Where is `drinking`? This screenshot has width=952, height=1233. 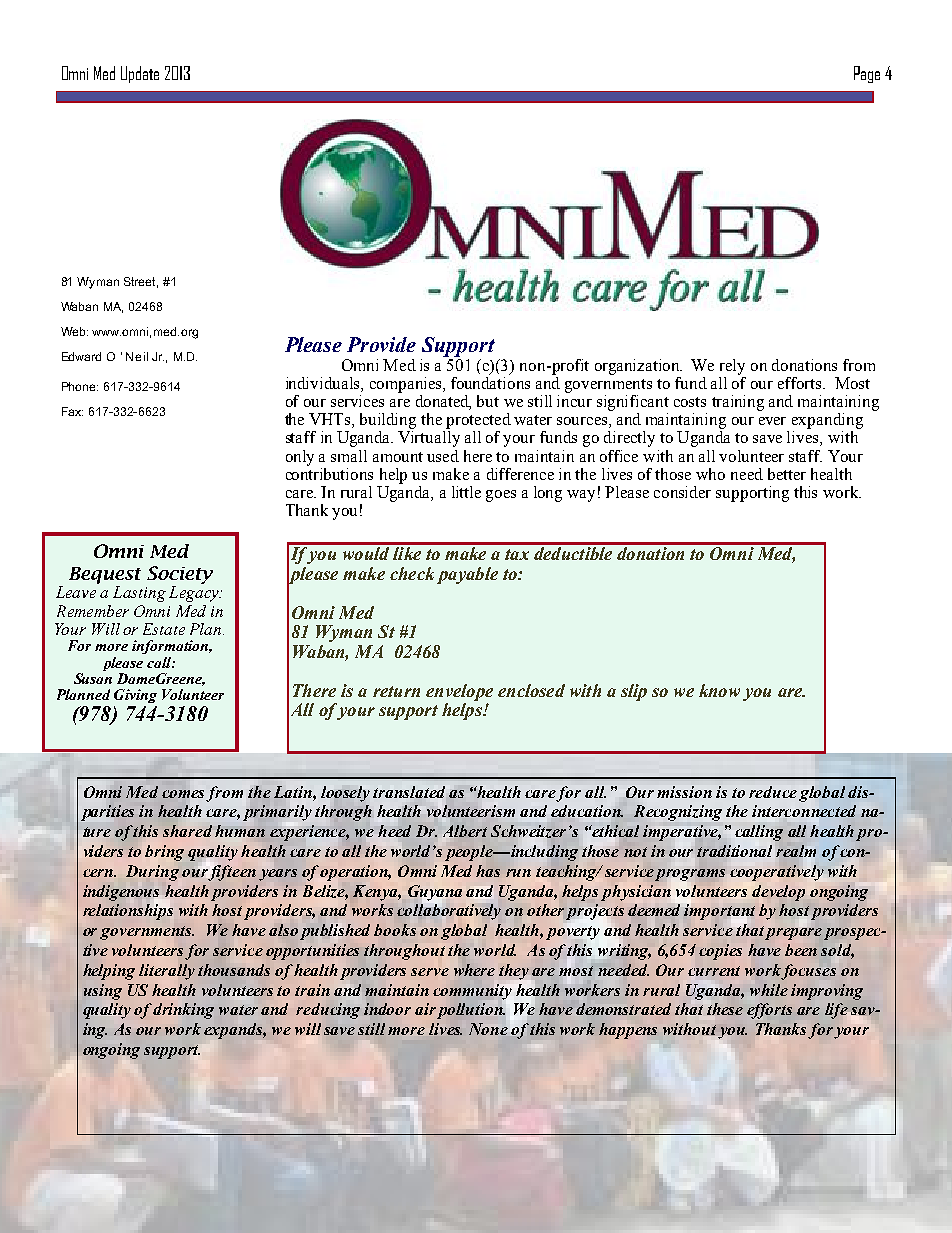
drinking is located at coordinates (183, 1011).
